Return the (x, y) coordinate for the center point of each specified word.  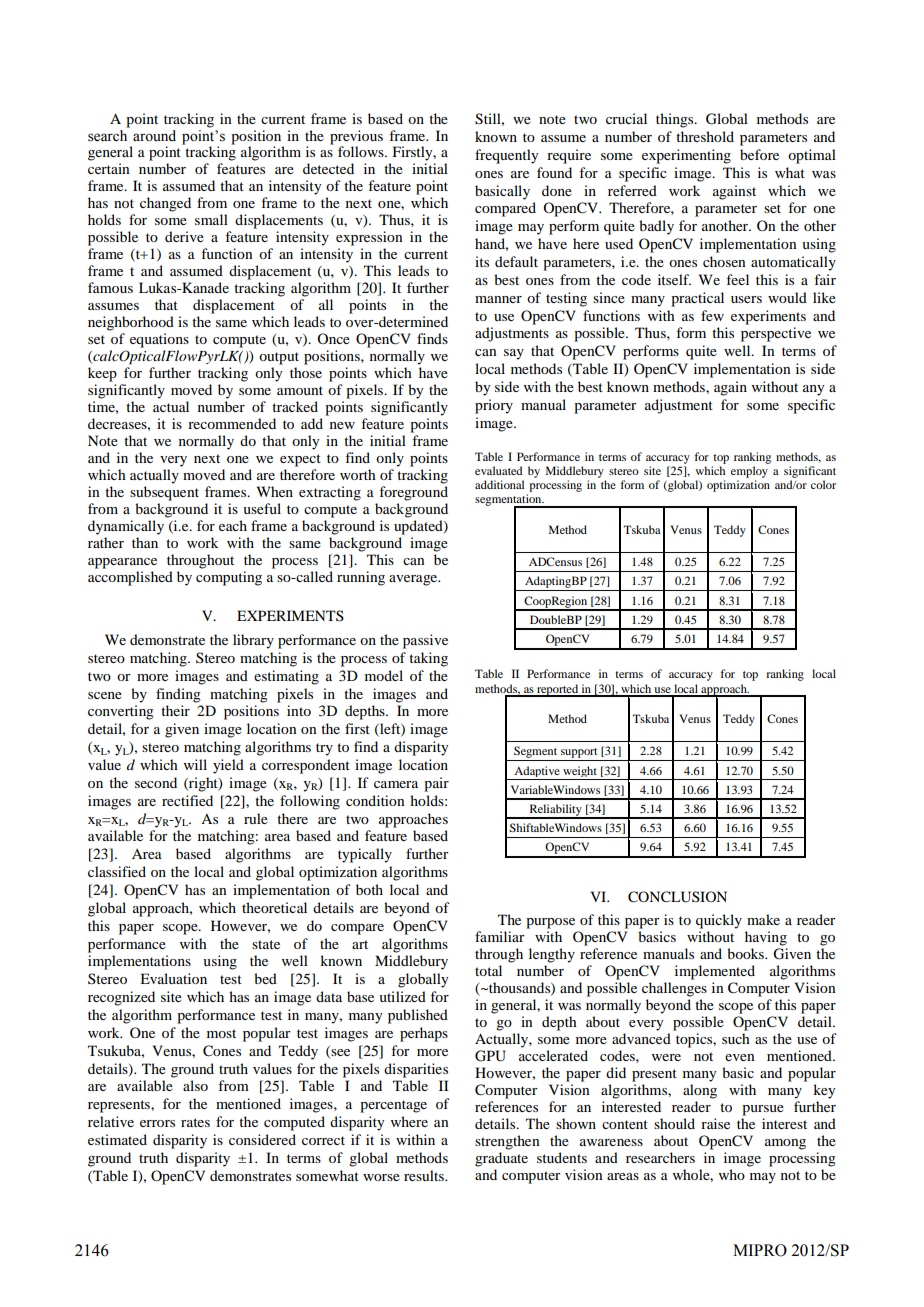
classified (117, 871)
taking (428, 659)
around (154, 136)
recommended (232, 423)
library (253, 641)
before (759, 154)
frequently (506, 156)
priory (494, 406)
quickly (719, 921)
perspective (776, 334)
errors (157, 1123)
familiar (500, 936)
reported (557, 690)
